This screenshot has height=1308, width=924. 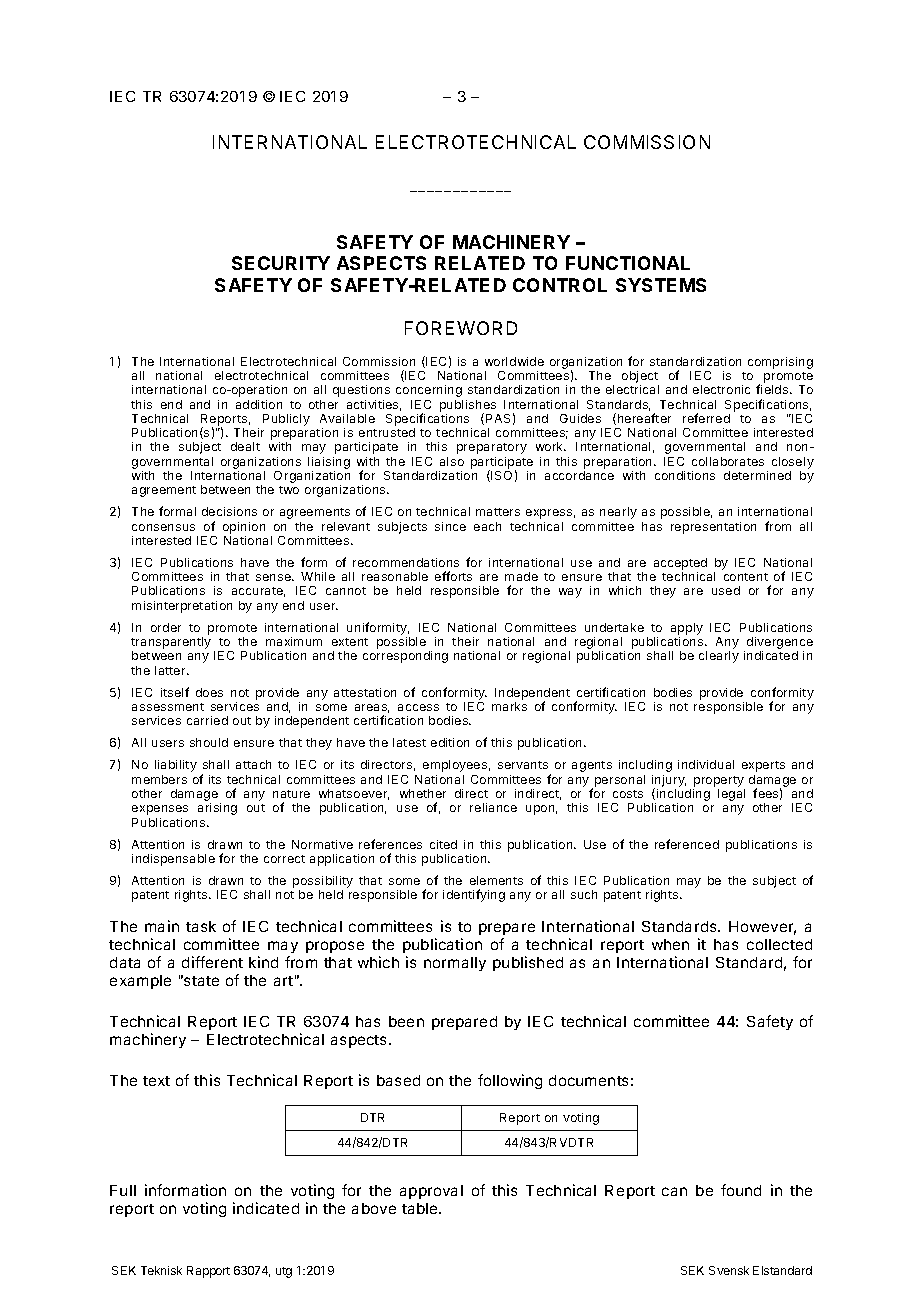 What do you see at coordinates (661, 285) in the screenshot?
I see `SYSTEMS` at bounding box center [661, 285].
